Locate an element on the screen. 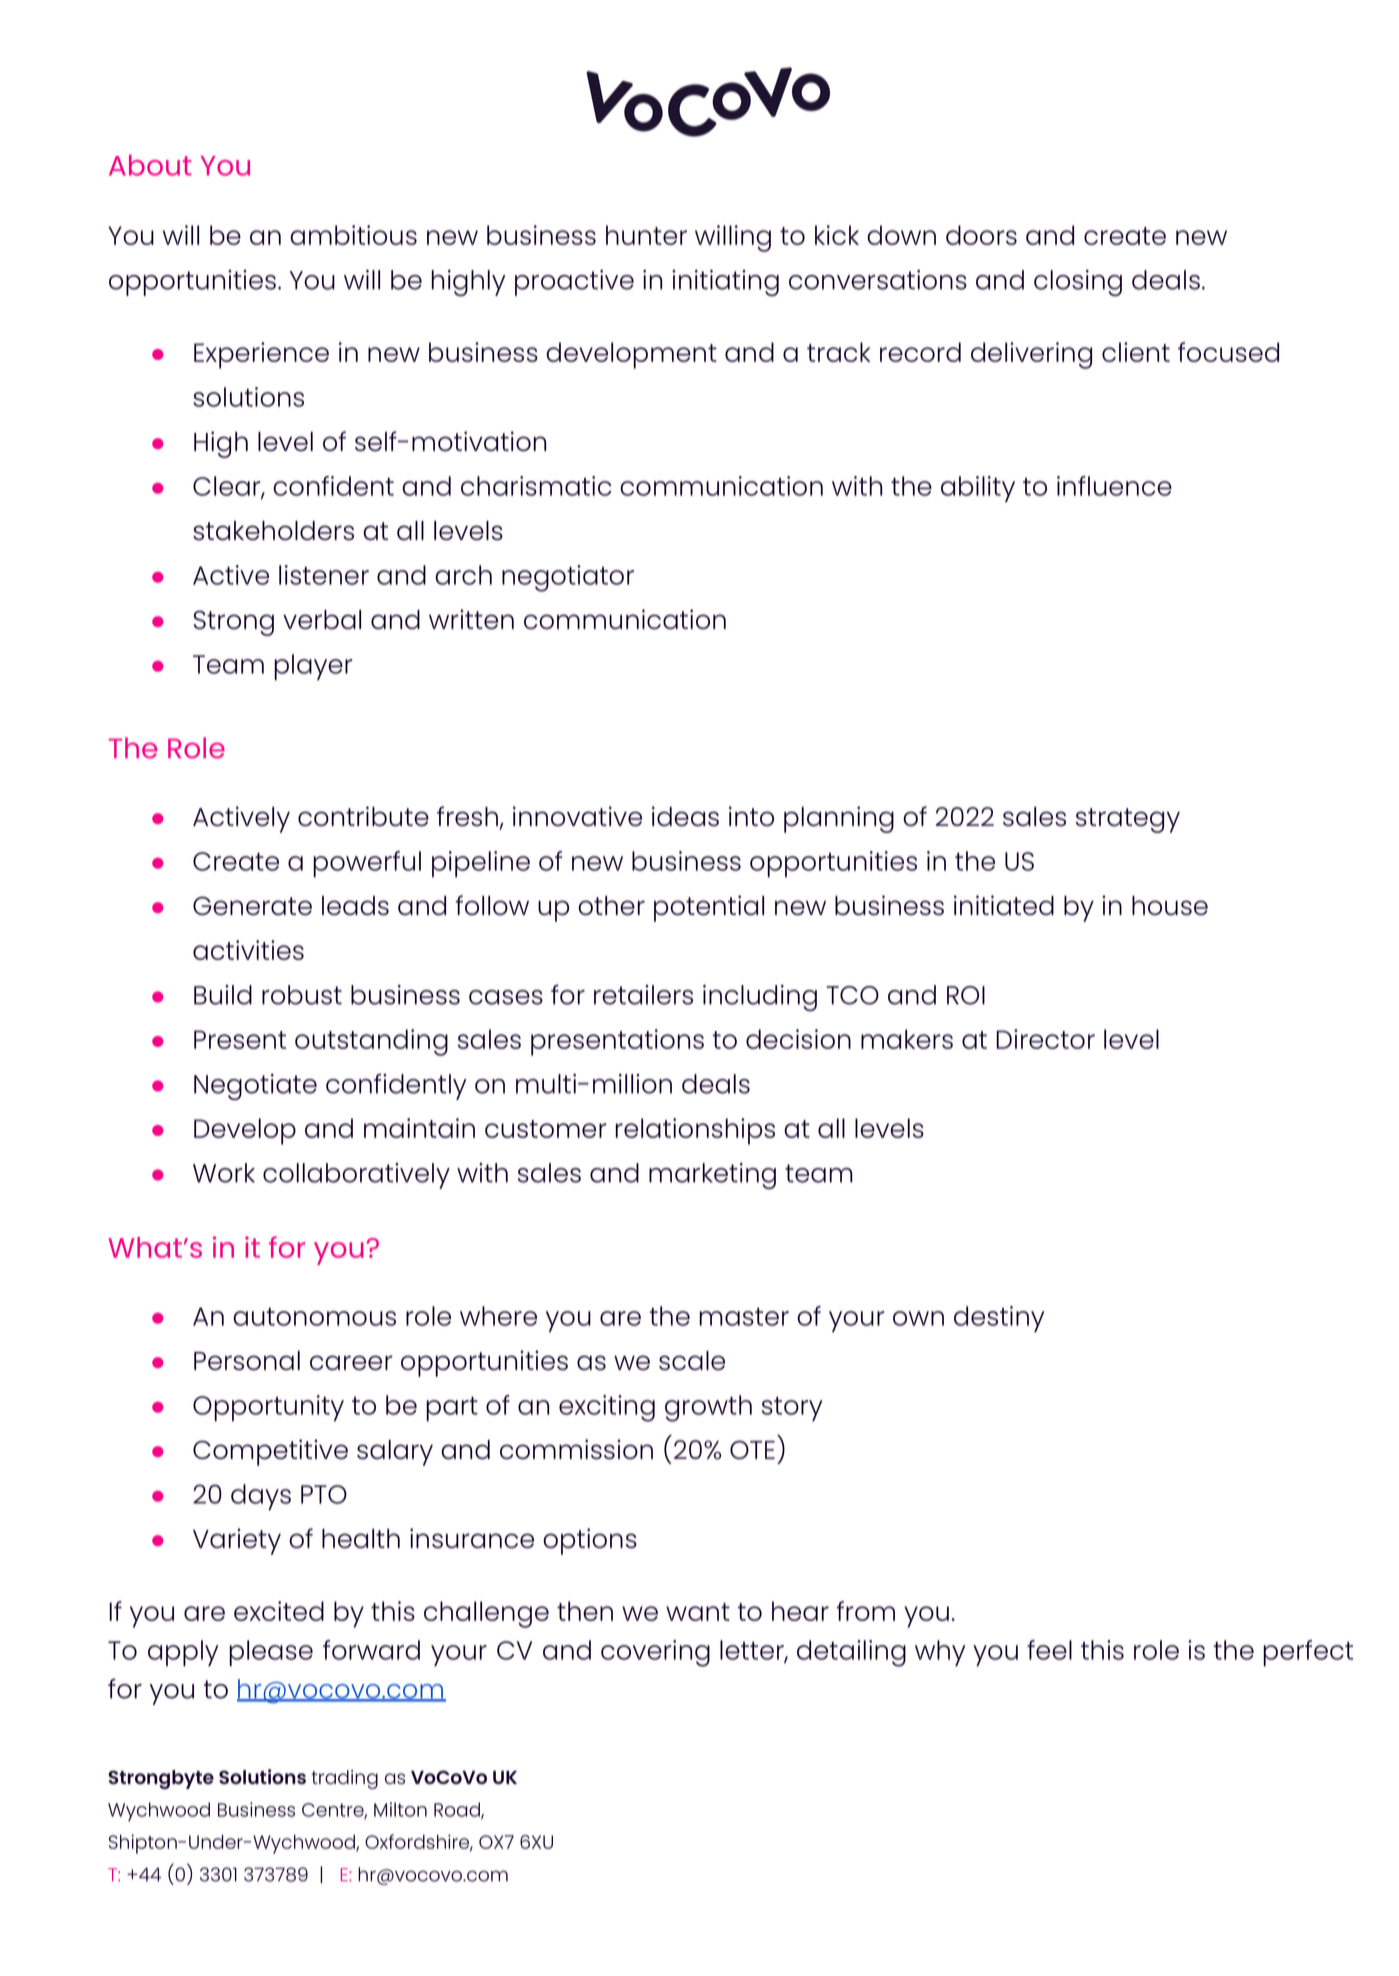 Image resolution: width=1399 pixels, height=1976 pixels. destiny is located at coordinates (999, 1319).
